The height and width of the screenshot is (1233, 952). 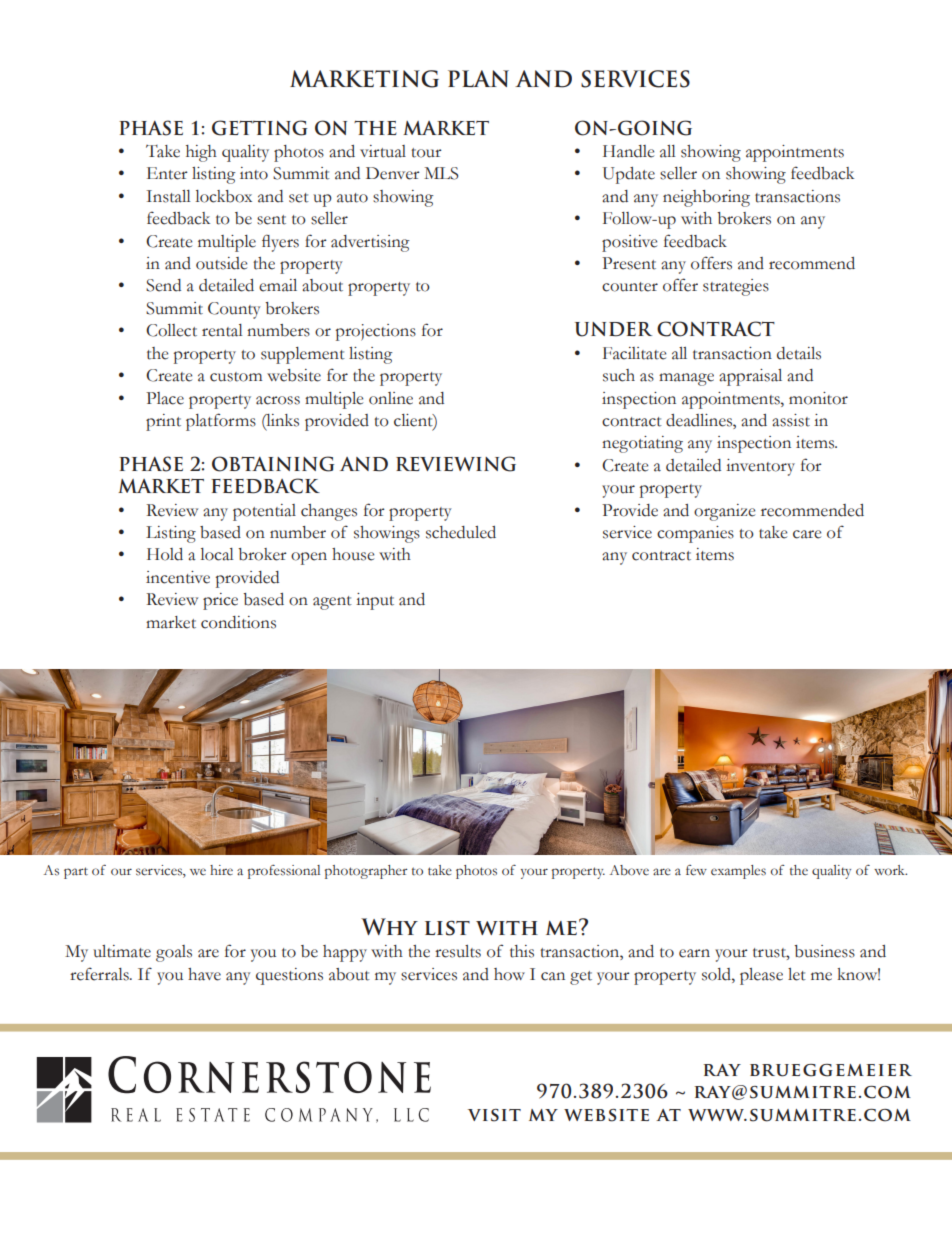 I want to click on have, so click(x=204, y=974).
